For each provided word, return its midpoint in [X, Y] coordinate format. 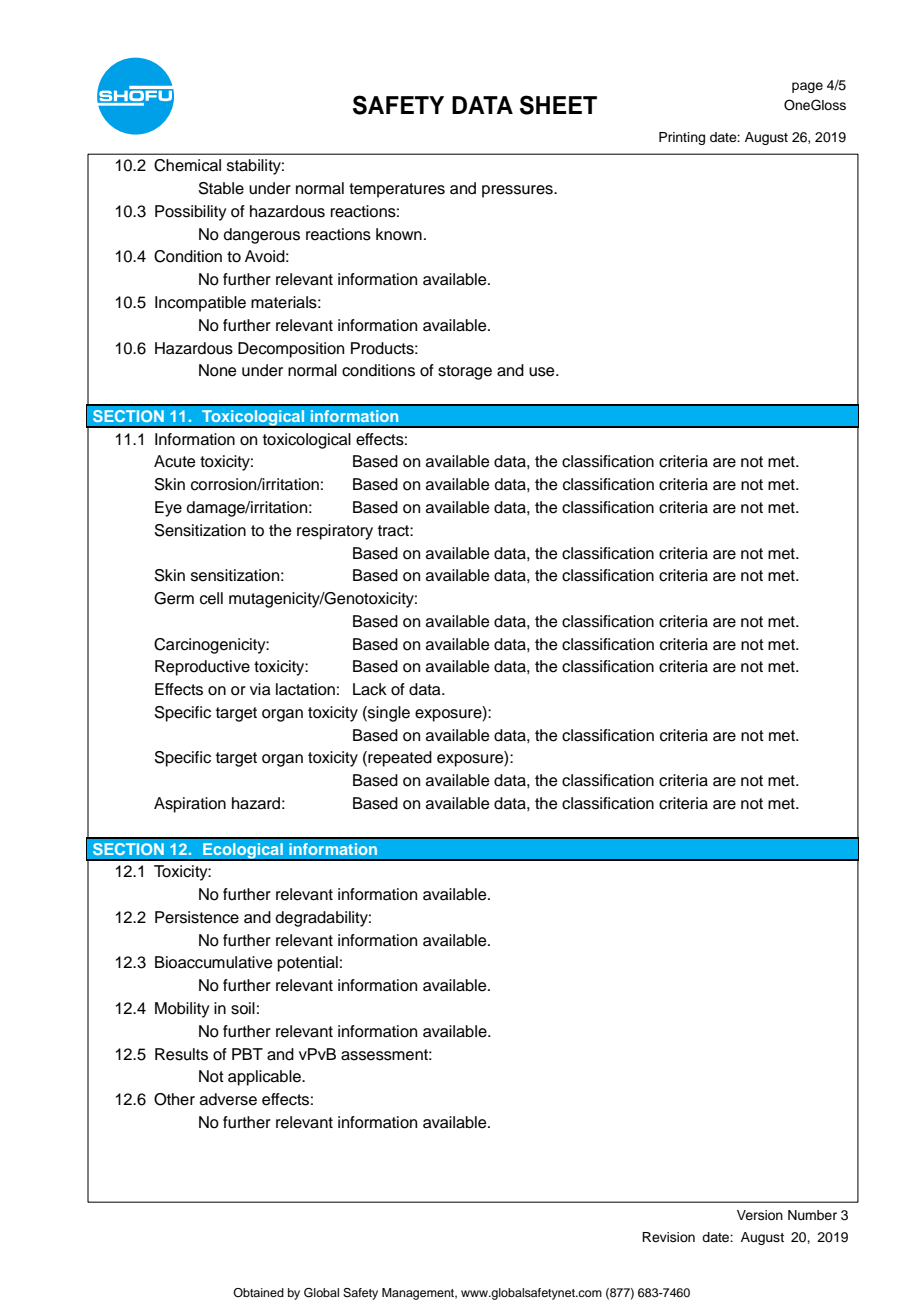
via [260, 689]
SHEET [558, 105]
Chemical [187, 165]
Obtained [258, 1292]
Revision [668, 1237]
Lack [370, 689]
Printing [682, 138]
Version [760, 1215]
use [543, 372]
